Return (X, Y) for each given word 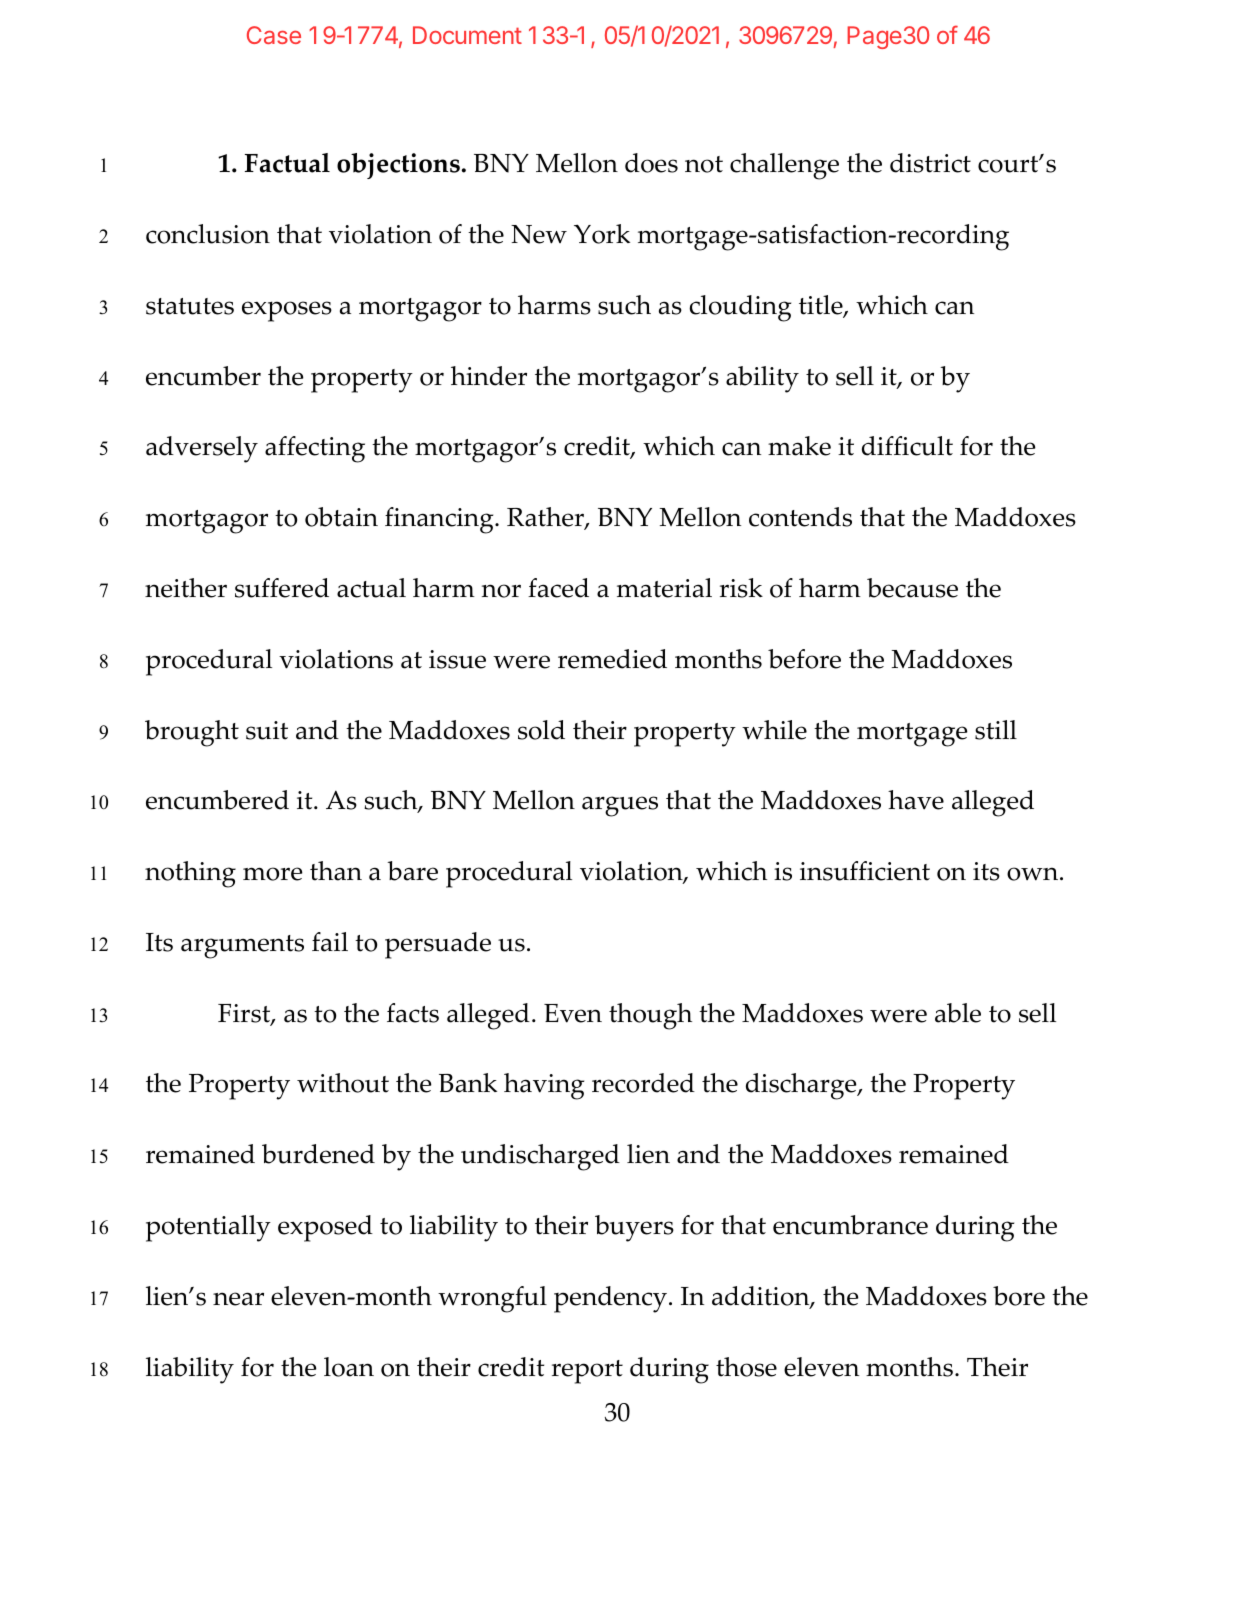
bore (1019, 1296)
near (238, 1299)
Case (274, 35)
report (587, 1372)
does (651, 163)
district (930, 163)
